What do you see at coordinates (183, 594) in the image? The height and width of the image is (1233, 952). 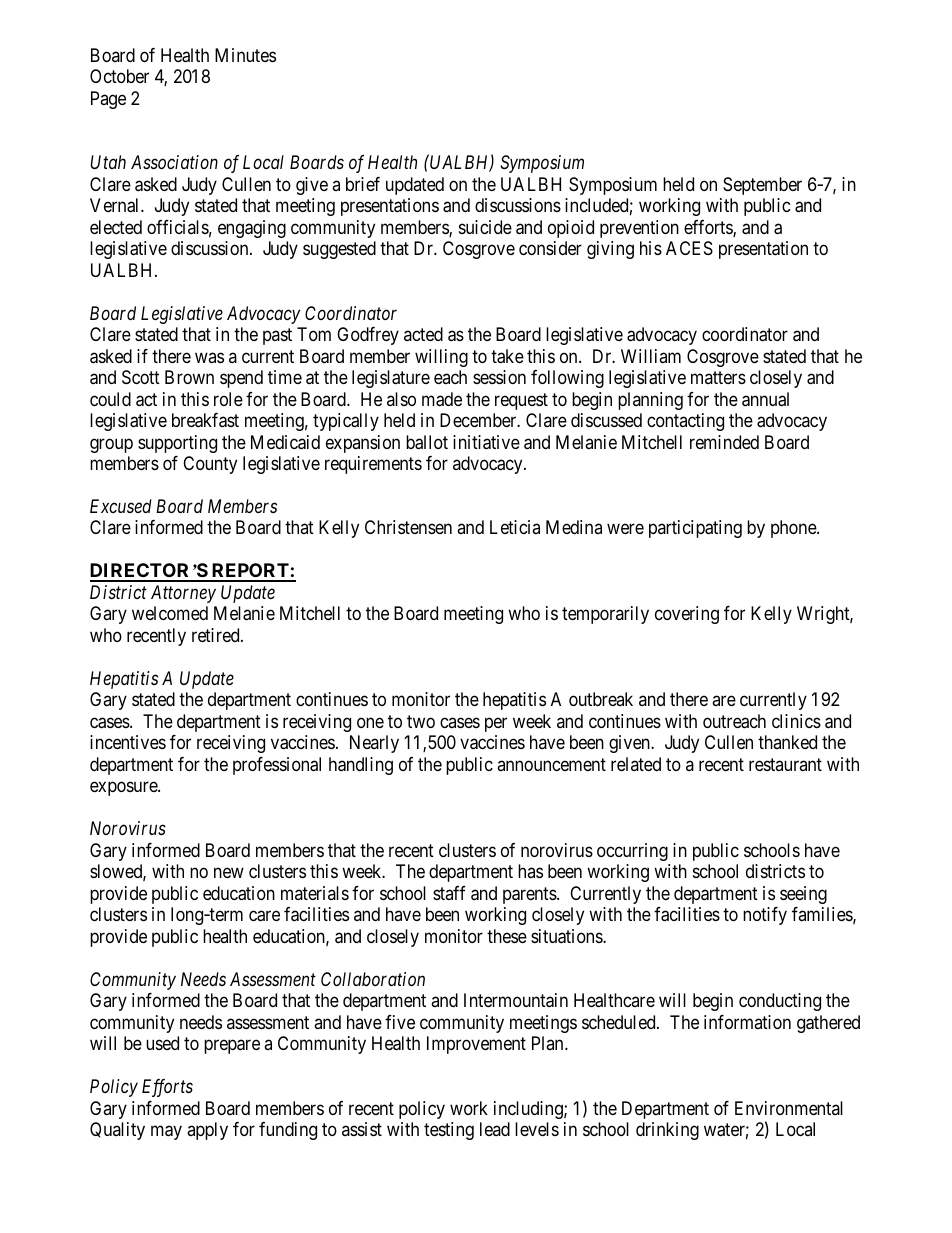 I see `Attorney` at bounding box center [183, 594].
